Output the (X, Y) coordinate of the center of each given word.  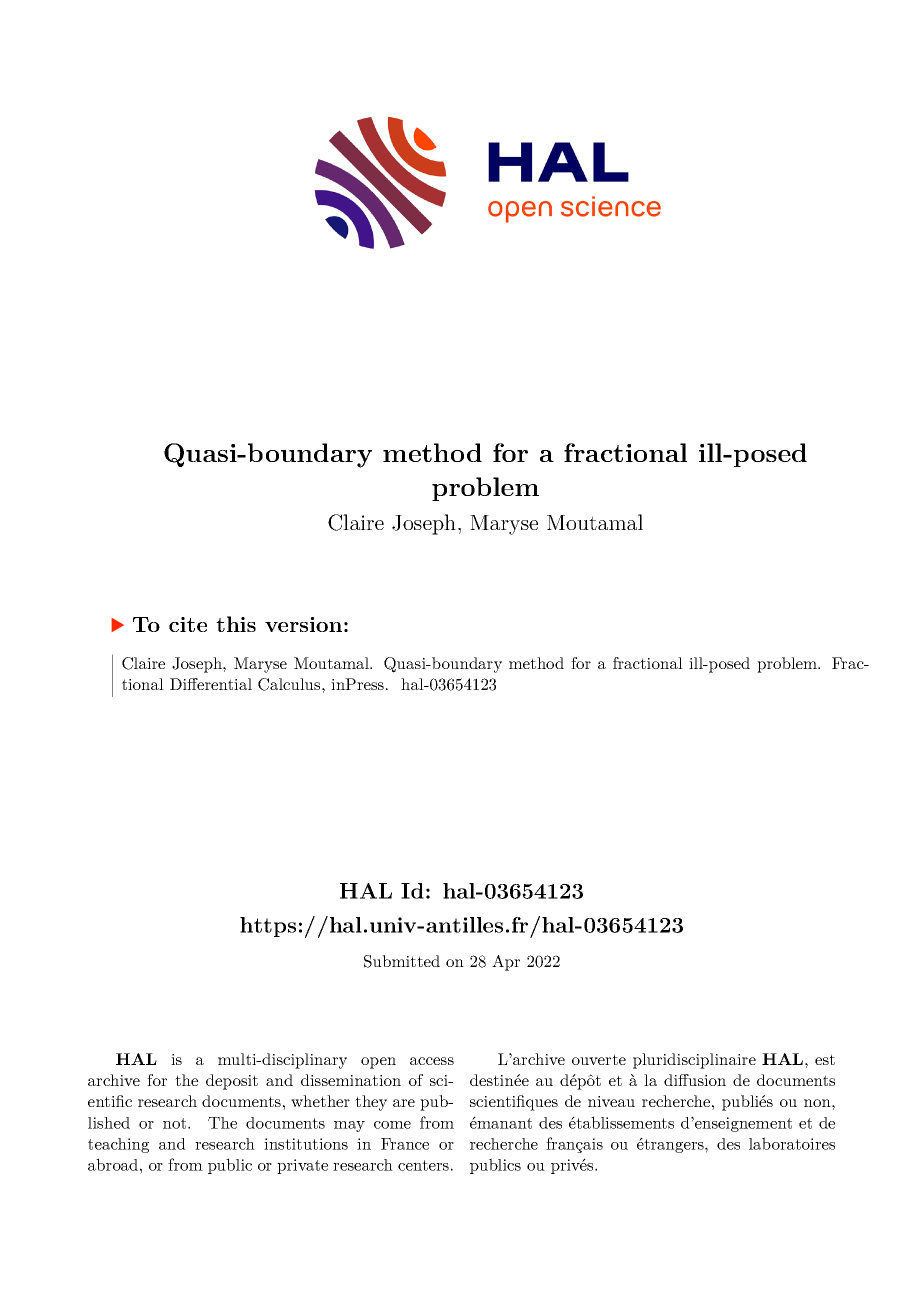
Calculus (290, 684)
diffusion (695, 1080)
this (236, 624)
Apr (506, 963)
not (176, 1123)
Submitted (402, 961)
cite (188, 624)
